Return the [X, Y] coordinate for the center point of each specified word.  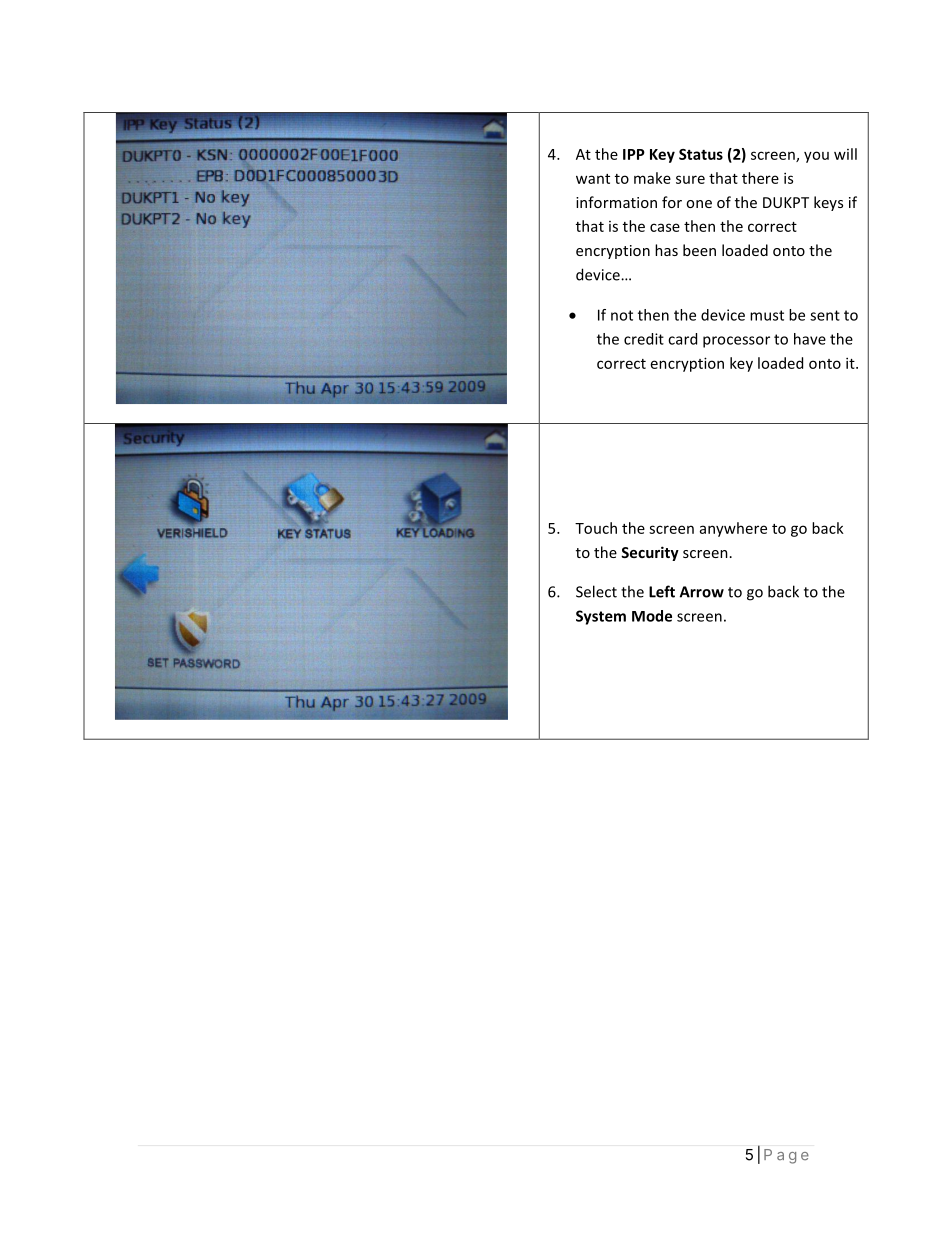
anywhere [733, 529]
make [652, 178]
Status [701, 154]
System [601, 617]
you [816, 157]
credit [644, 339]
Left [662, 591]
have [810, 339]
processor [736, 342]
